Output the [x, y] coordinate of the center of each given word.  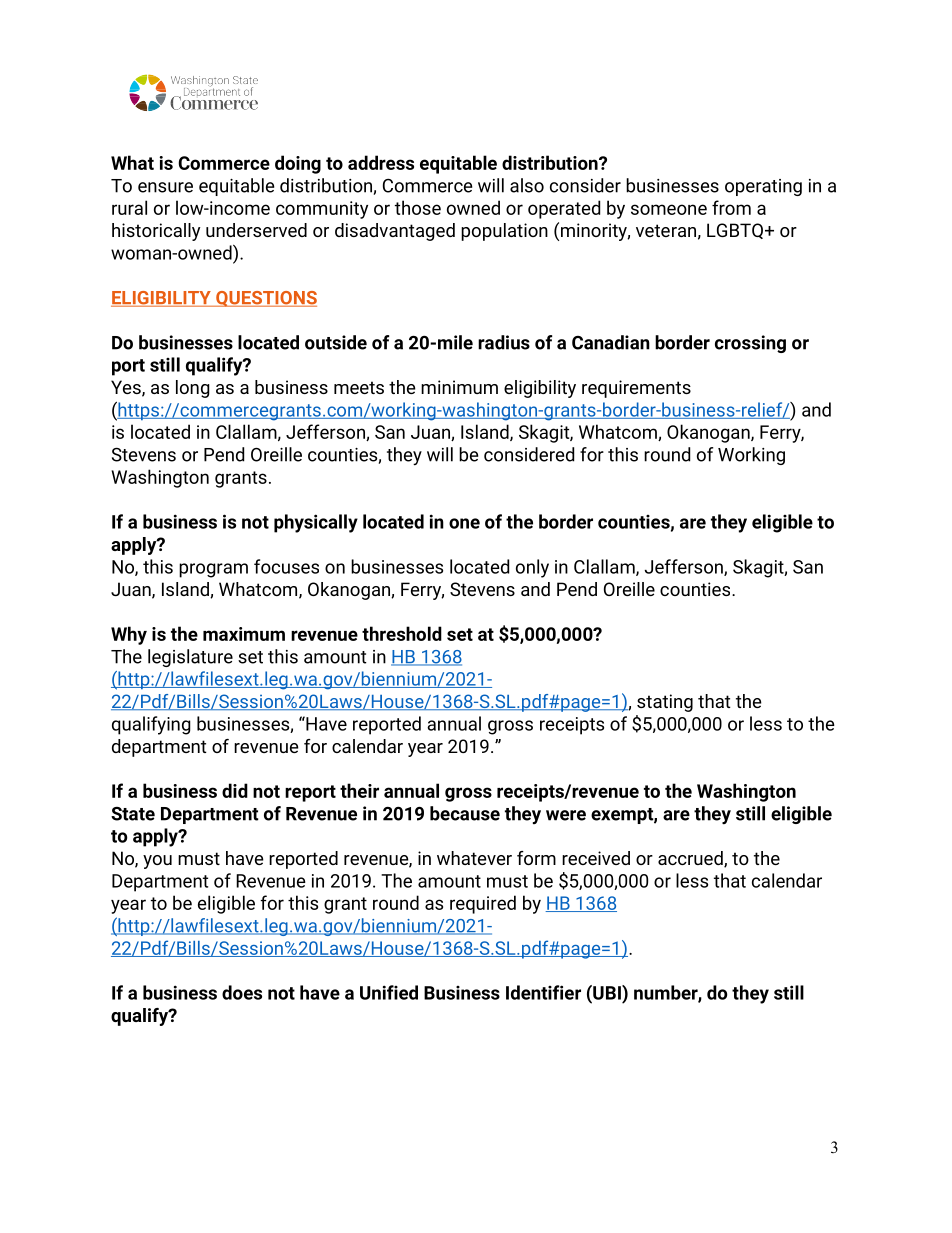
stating [665, 703]
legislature [190, 658]
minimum [459, 387]
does [242, 992]
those [418, 207]
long [193, 389]
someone [669, 209]
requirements [636, 389]
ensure [165, 187]
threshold [402, 633]
